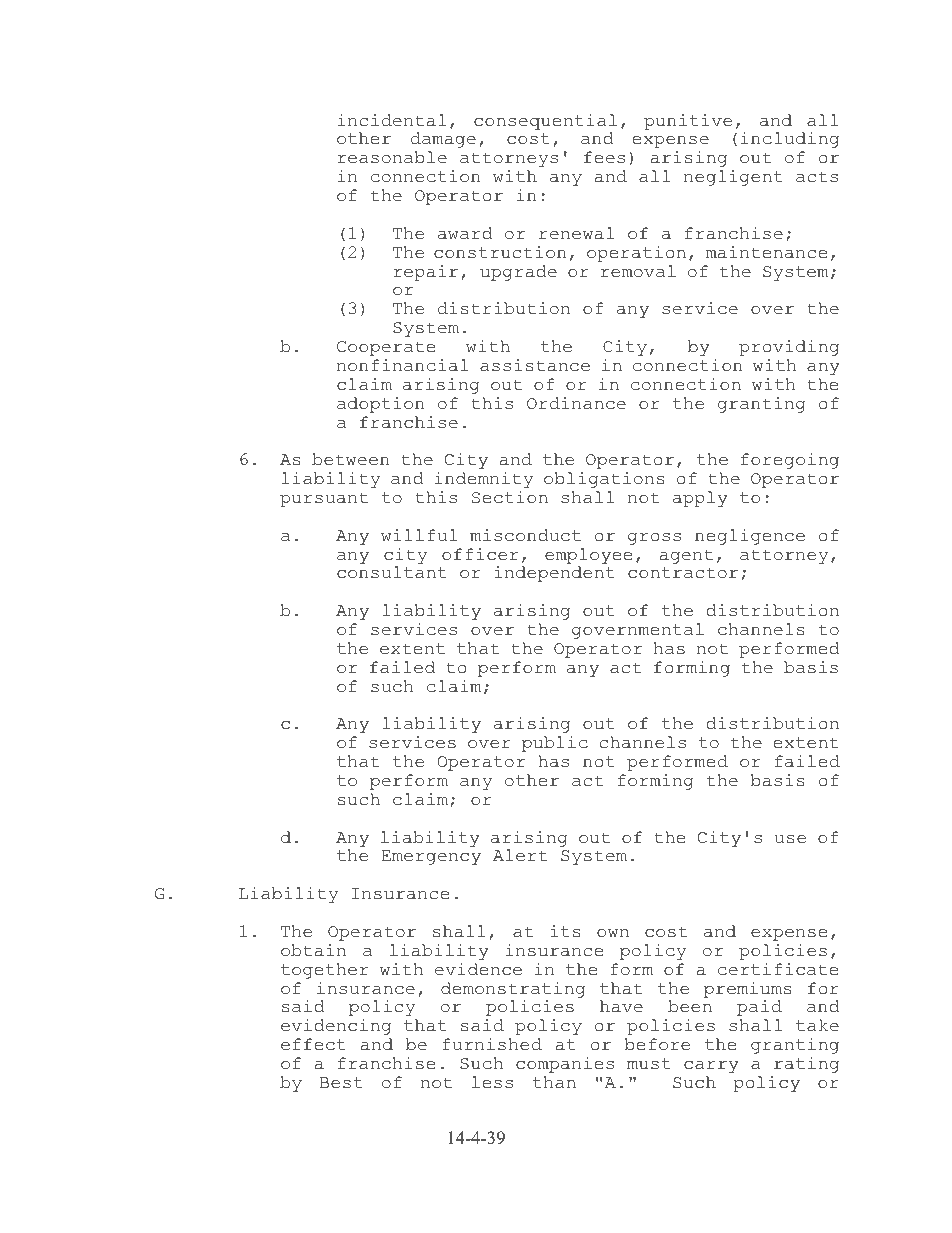 The height and width of the page is (1233, 952). I want to click on Best, so click(341, 1083).
